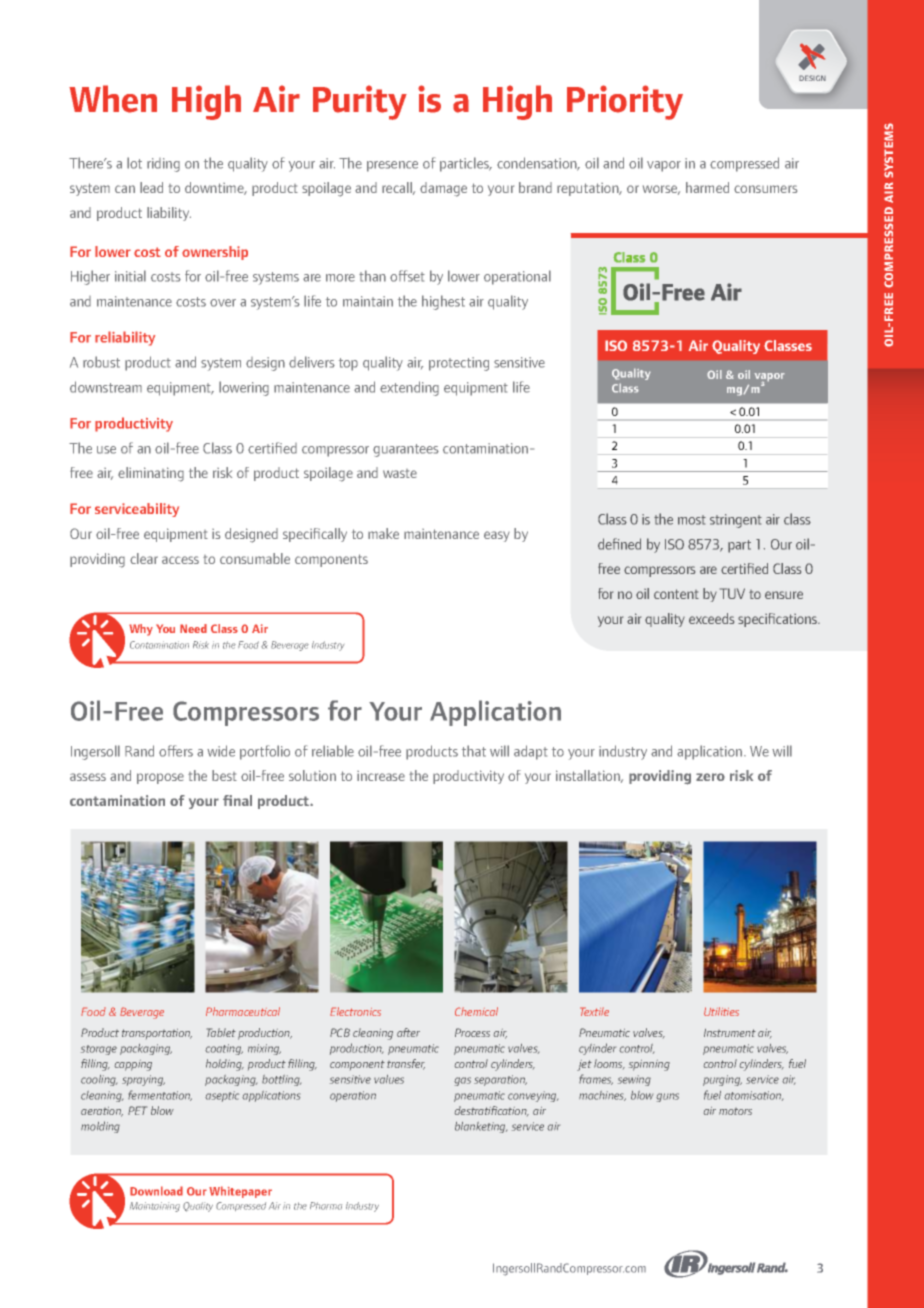 The height and width of the screenshot is (1308, 924). I want to click on harmed, so click(707, 187).
